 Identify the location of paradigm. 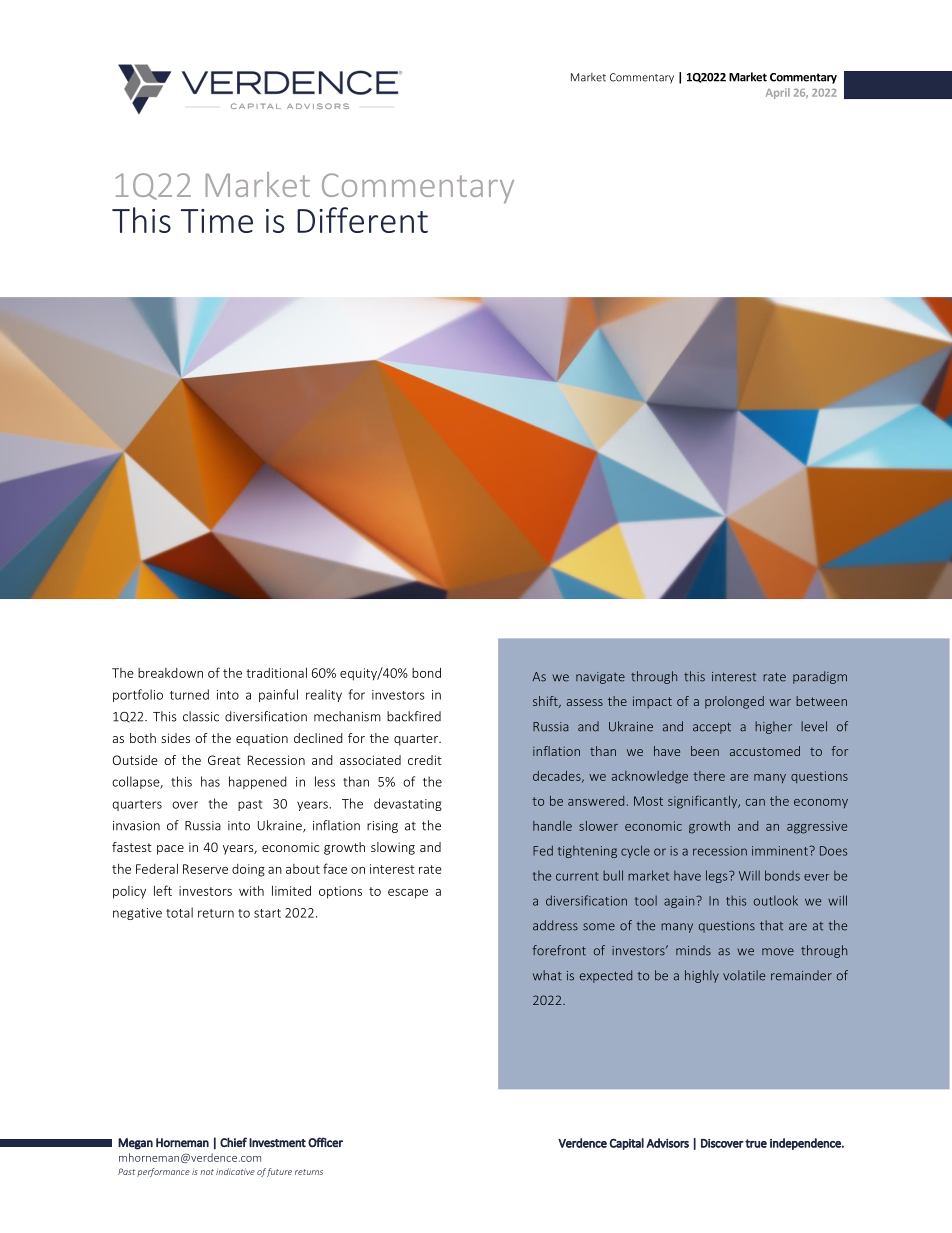
(820, 677).
